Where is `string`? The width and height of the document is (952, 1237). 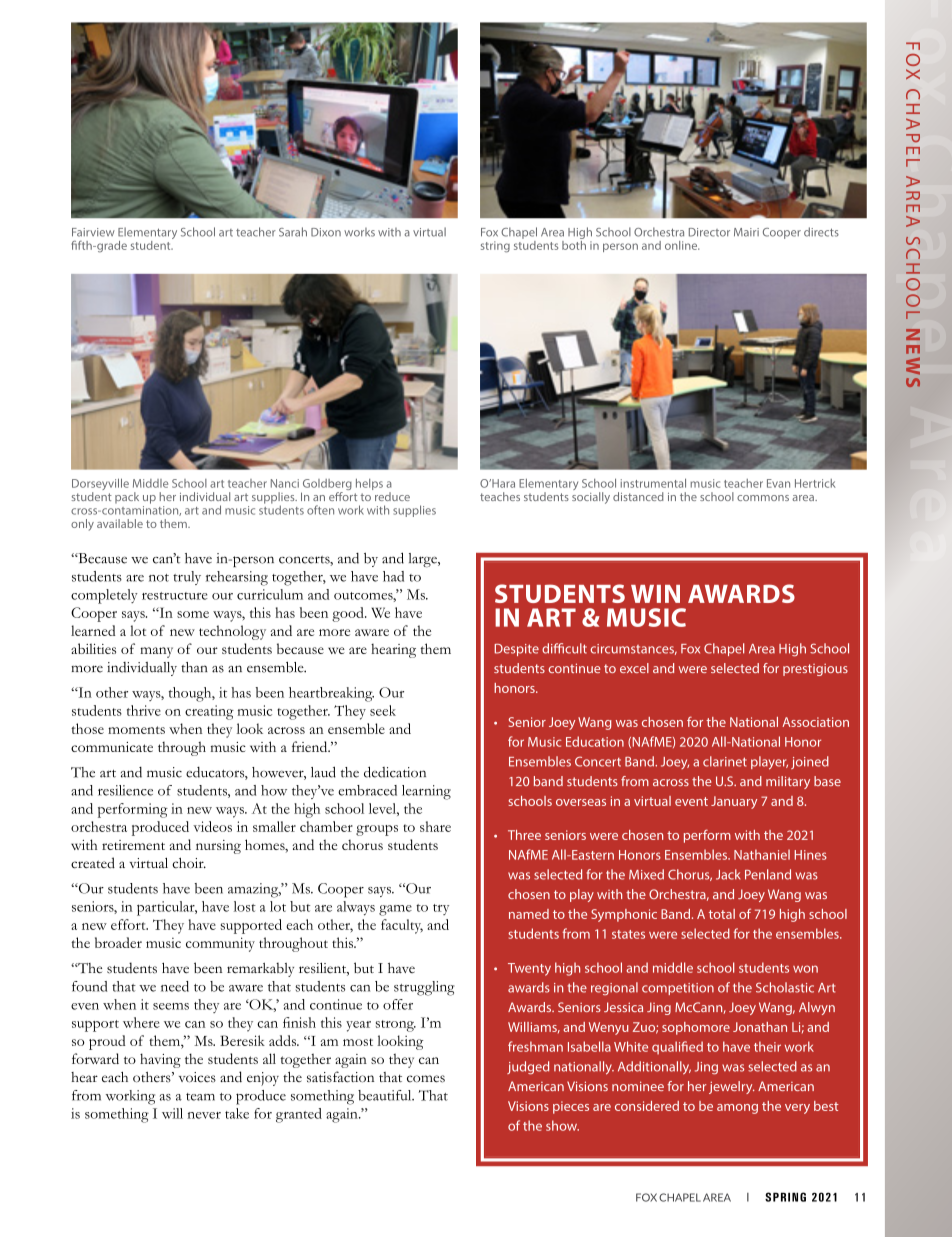
string is located at coordinates (495, 247).
